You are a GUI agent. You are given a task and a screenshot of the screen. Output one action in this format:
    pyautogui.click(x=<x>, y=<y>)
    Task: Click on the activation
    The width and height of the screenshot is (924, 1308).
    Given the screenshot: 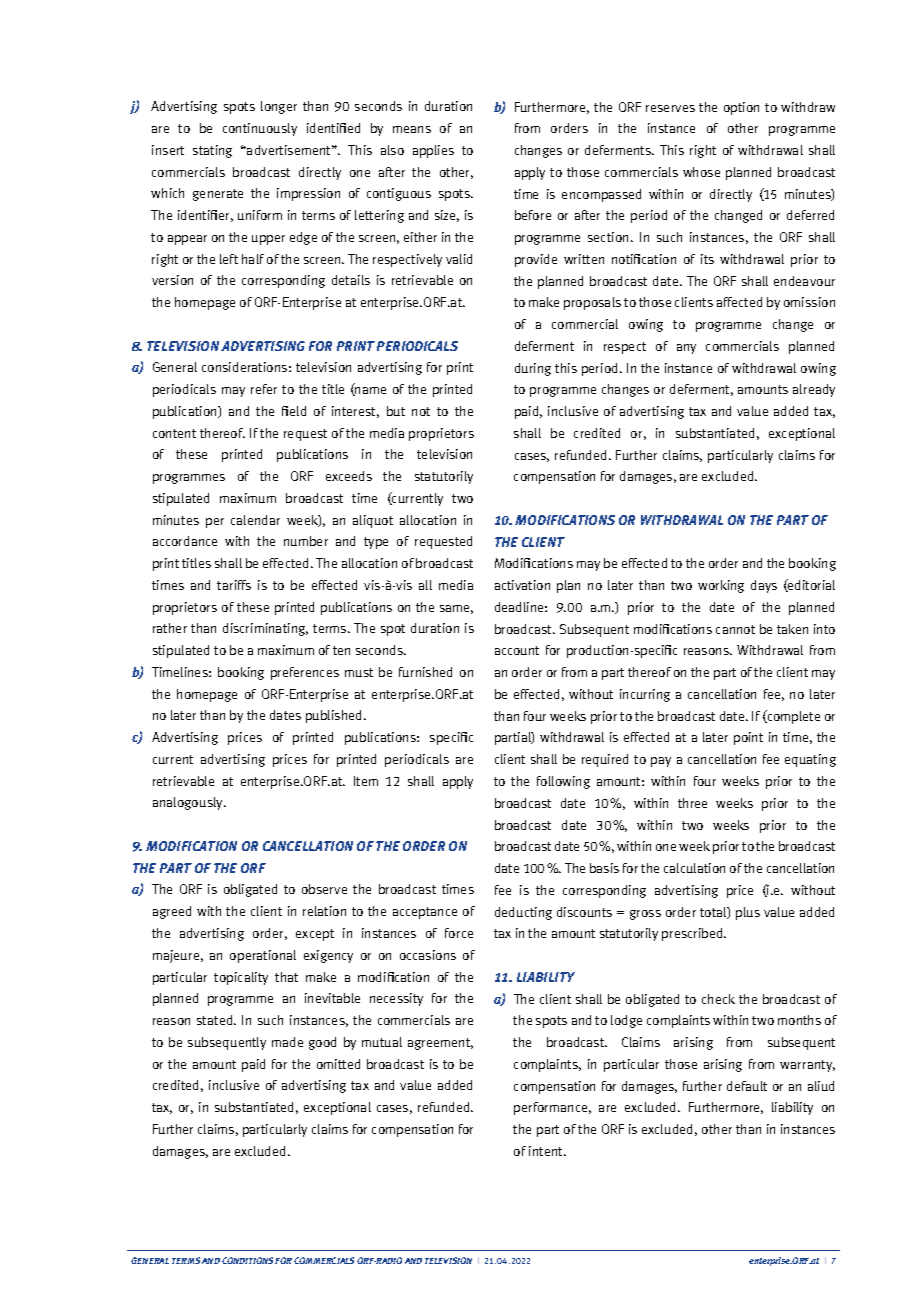 What is the action you would take?
    pyautogui.click(x=522, y=585)
